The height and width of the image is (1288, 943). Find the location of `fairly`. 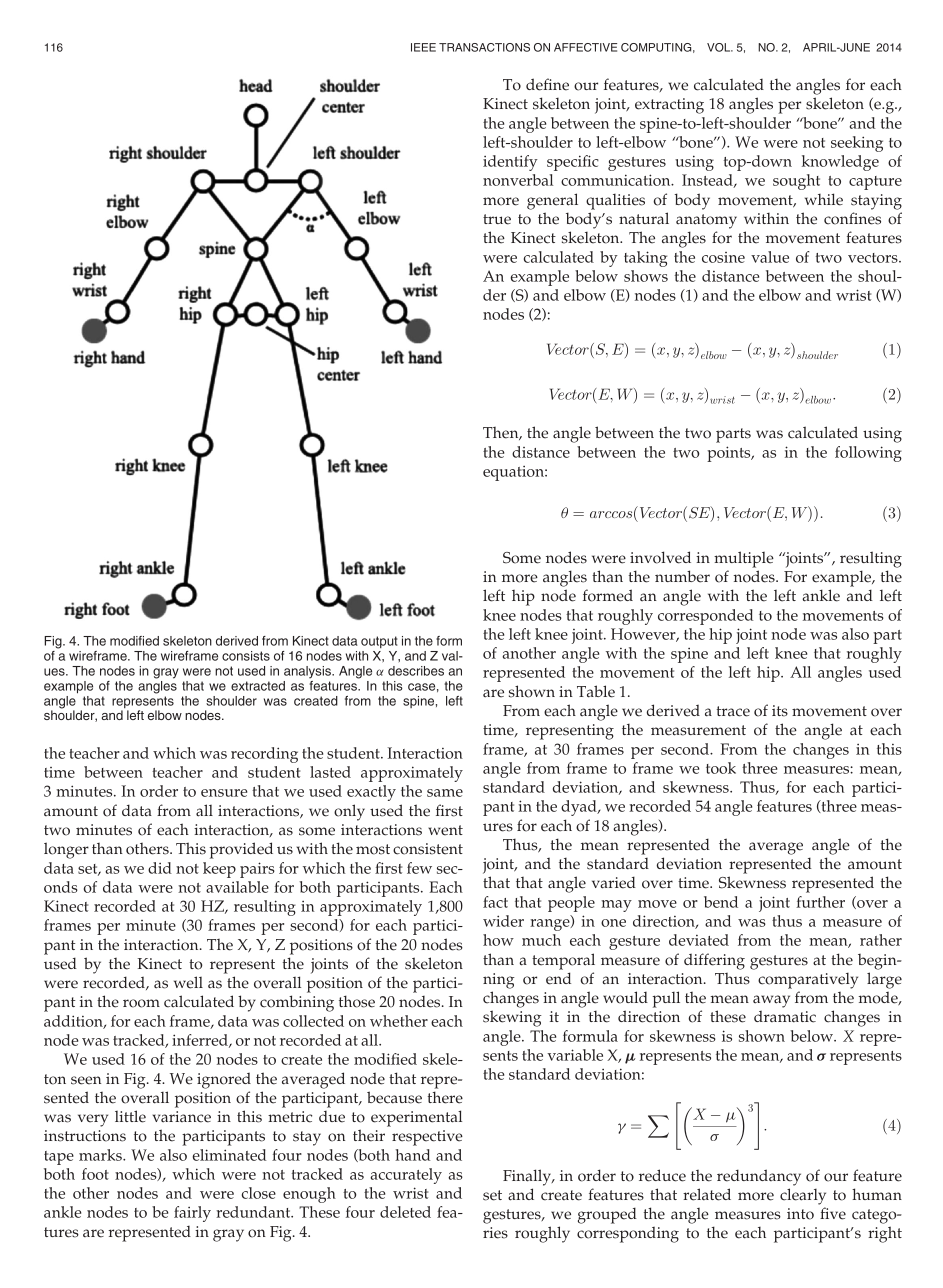

fairly is located at coordinates (192, 1214).
